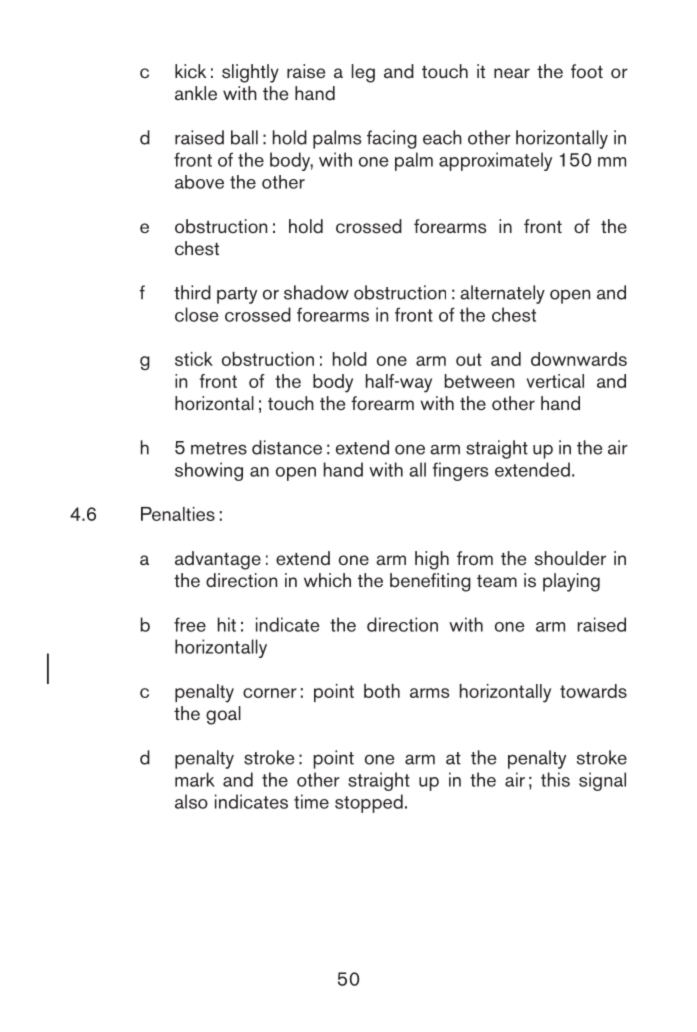 The height and width of the document is (1032, 697). What do you see at coordinates (570, 558) in the document?
I see `shoulder` at bounding box center [570, 558].
